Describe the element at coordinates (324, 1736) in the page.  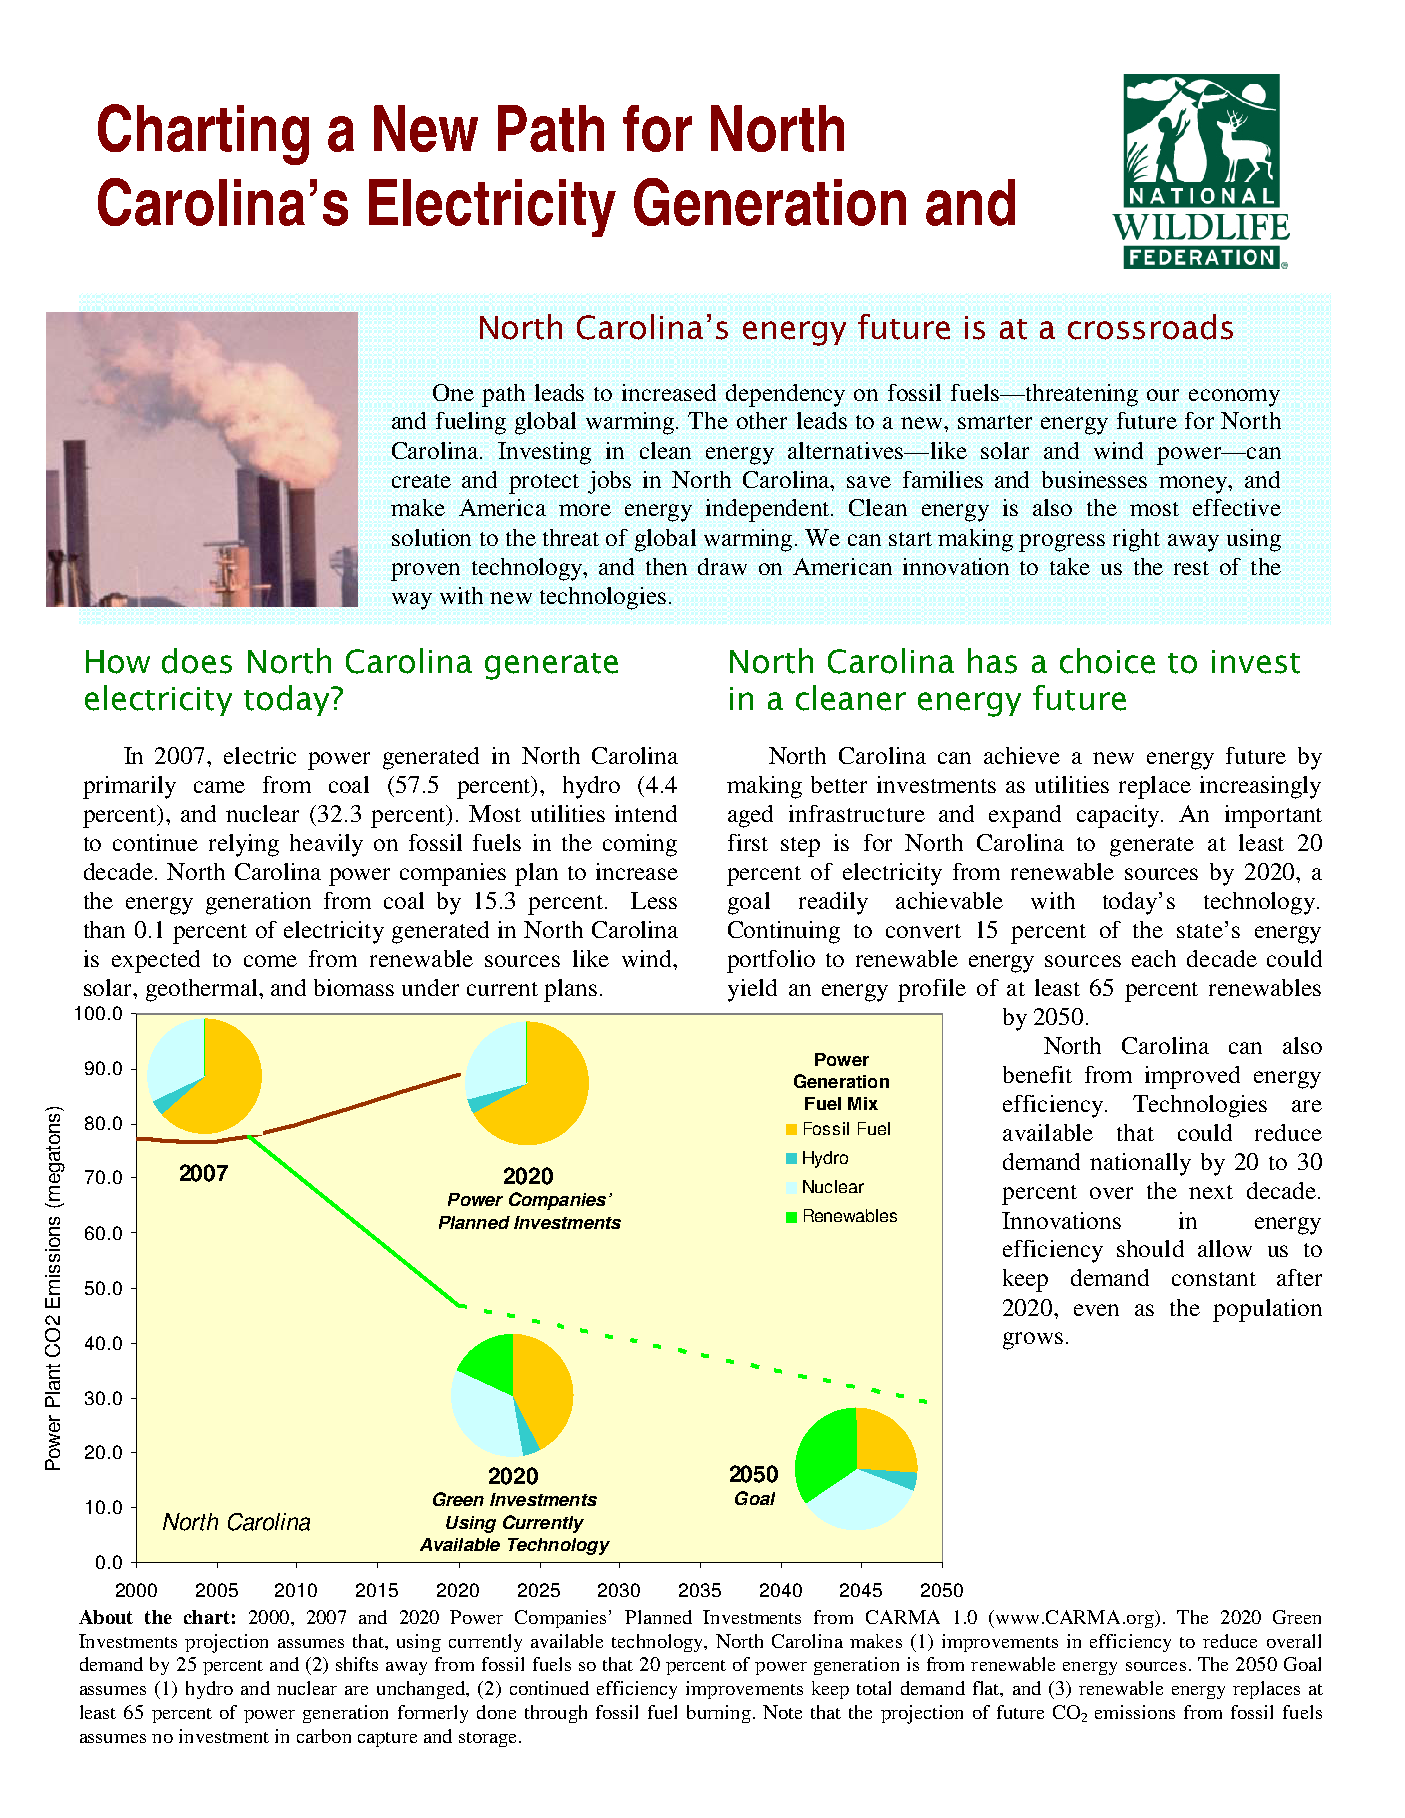
I see `carbon` at that location.
